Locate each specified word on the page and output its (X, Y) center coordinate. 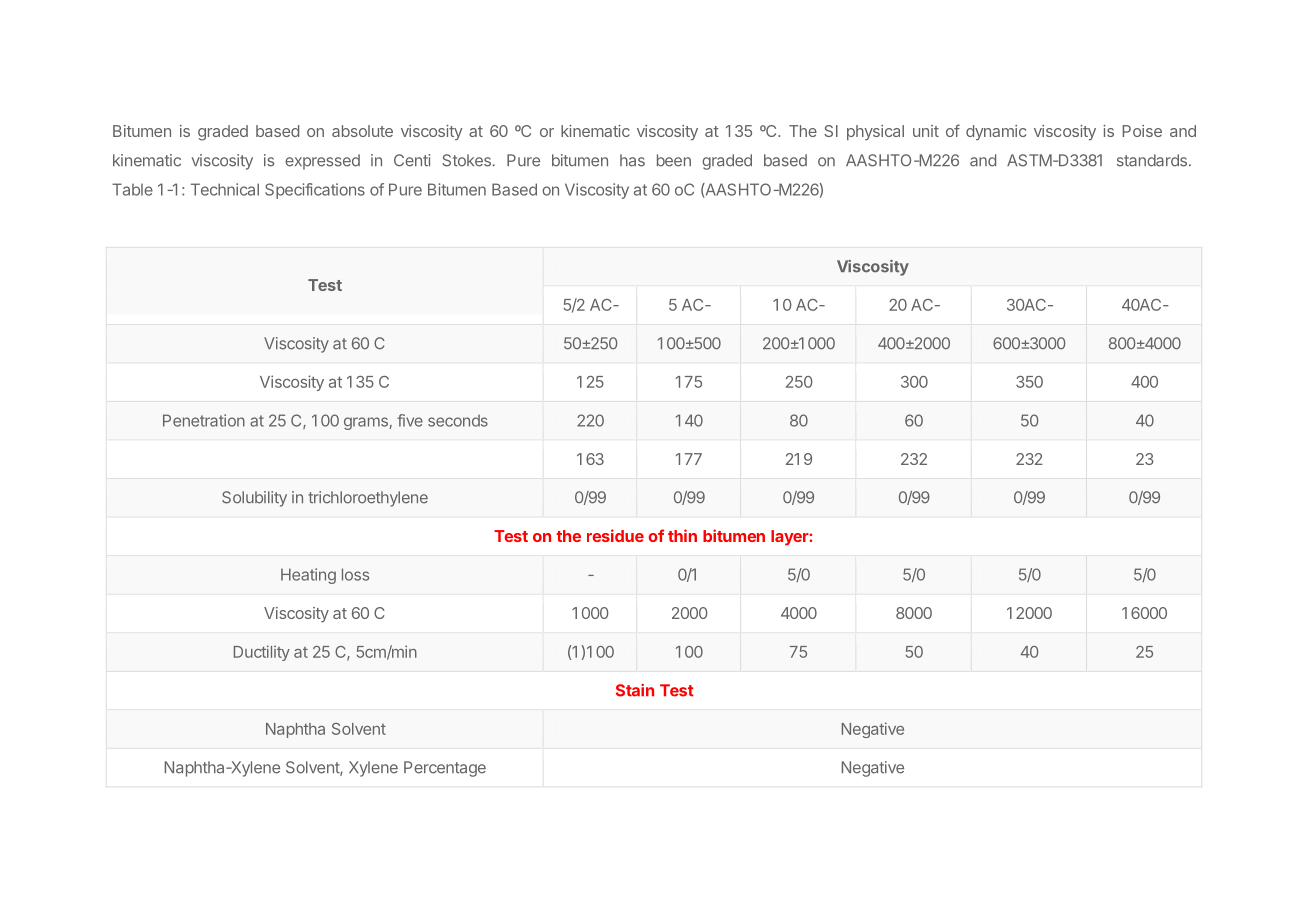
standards (1152, 160)
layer (790, 538)
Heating (308, 576)
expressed (322, 162)
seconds (458, 421)
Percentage (445, 769)
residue (615, 535)
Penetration (204, 420)
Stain (635, 690)
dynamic (996, 132)
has (632, 160)
